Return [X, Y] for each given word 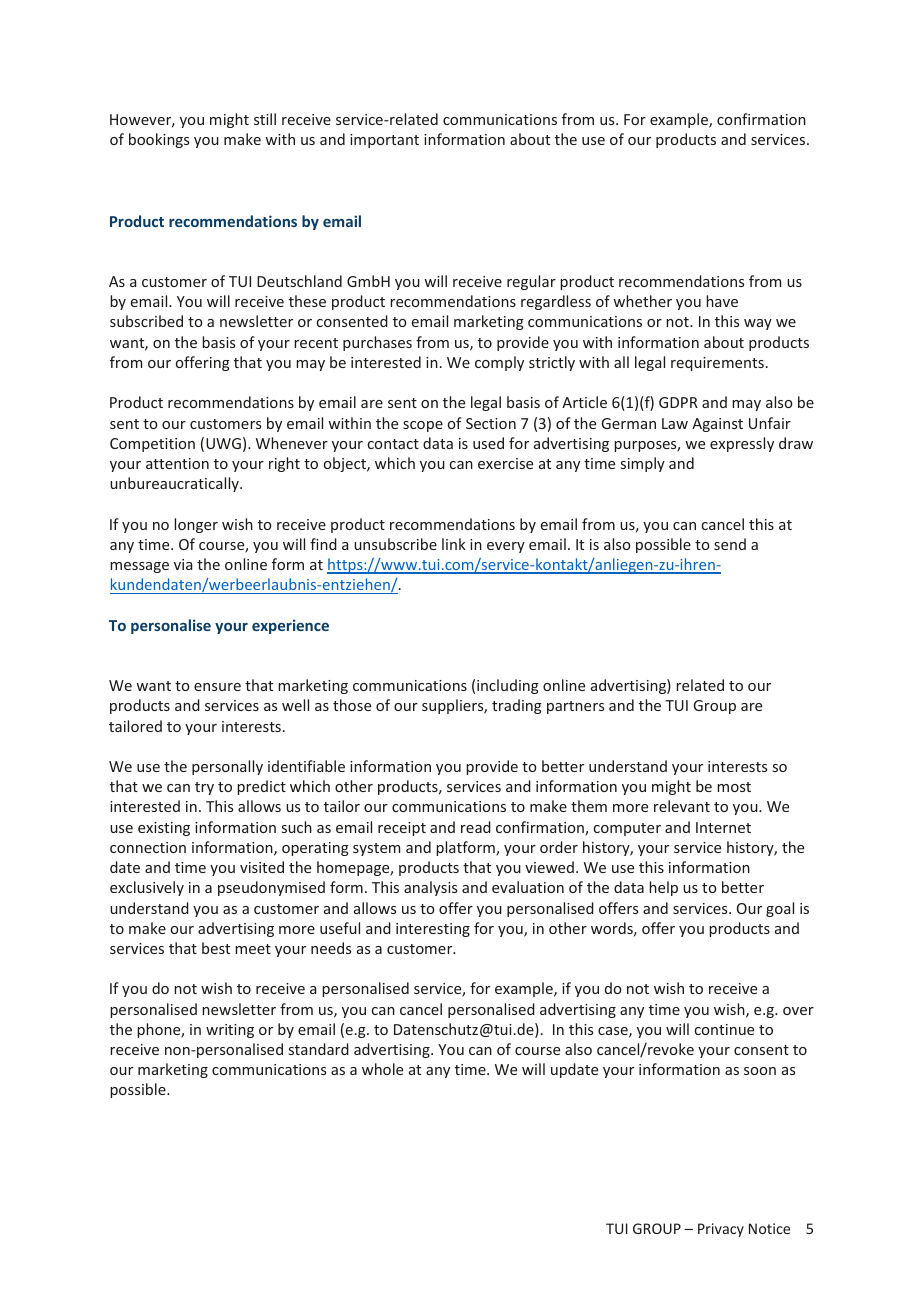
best [216, 948]
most [734, 787]
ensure [217, 687]
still [265, 119]
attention [177, 463]
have [722, 301]
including [508, 686]
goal [780, 909]
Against [717, 425]
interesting [433, 930]
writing [230, 1031]
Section [491, 423]
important [384, 141]
